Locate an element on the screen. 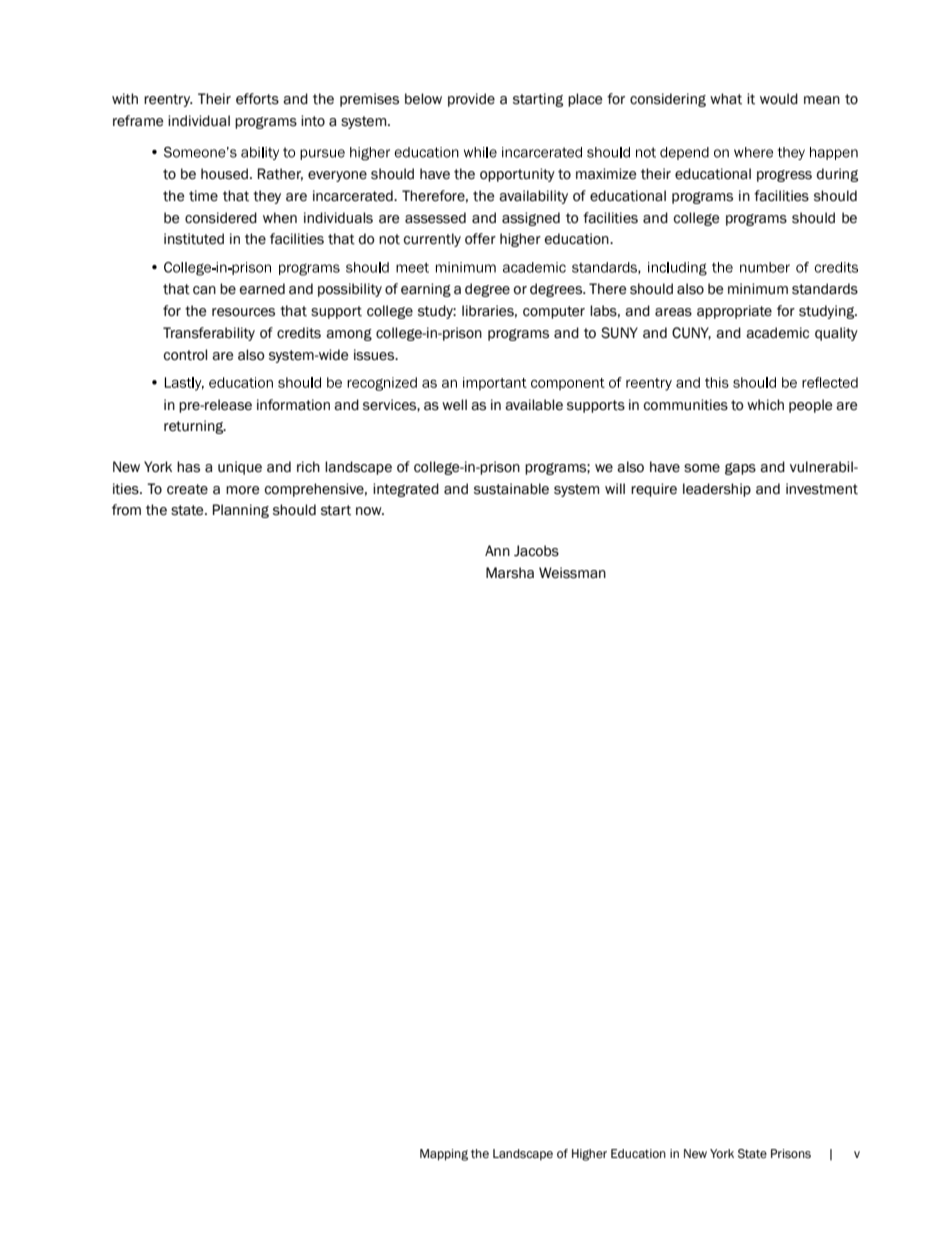 Image resolution: width=952 pixels, height=1233 pixels. investment is located at coordinates (822, 489).
